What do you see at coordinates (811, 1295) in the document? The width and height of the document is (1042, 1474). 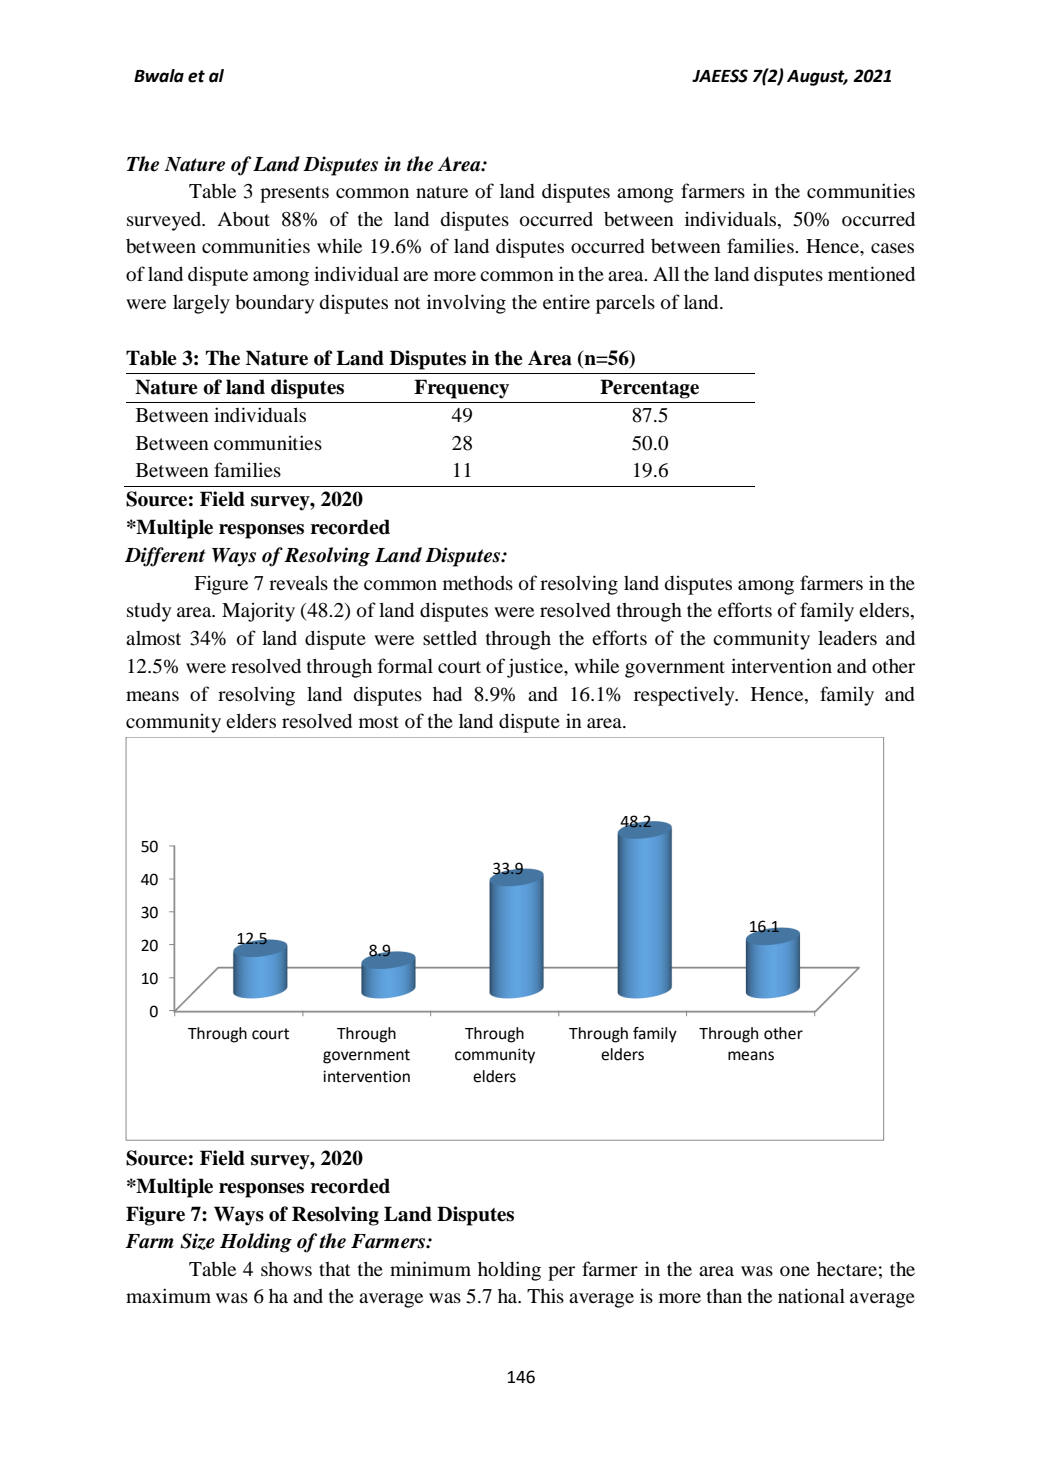 I see `national` at bounding box center [811, 1295].
